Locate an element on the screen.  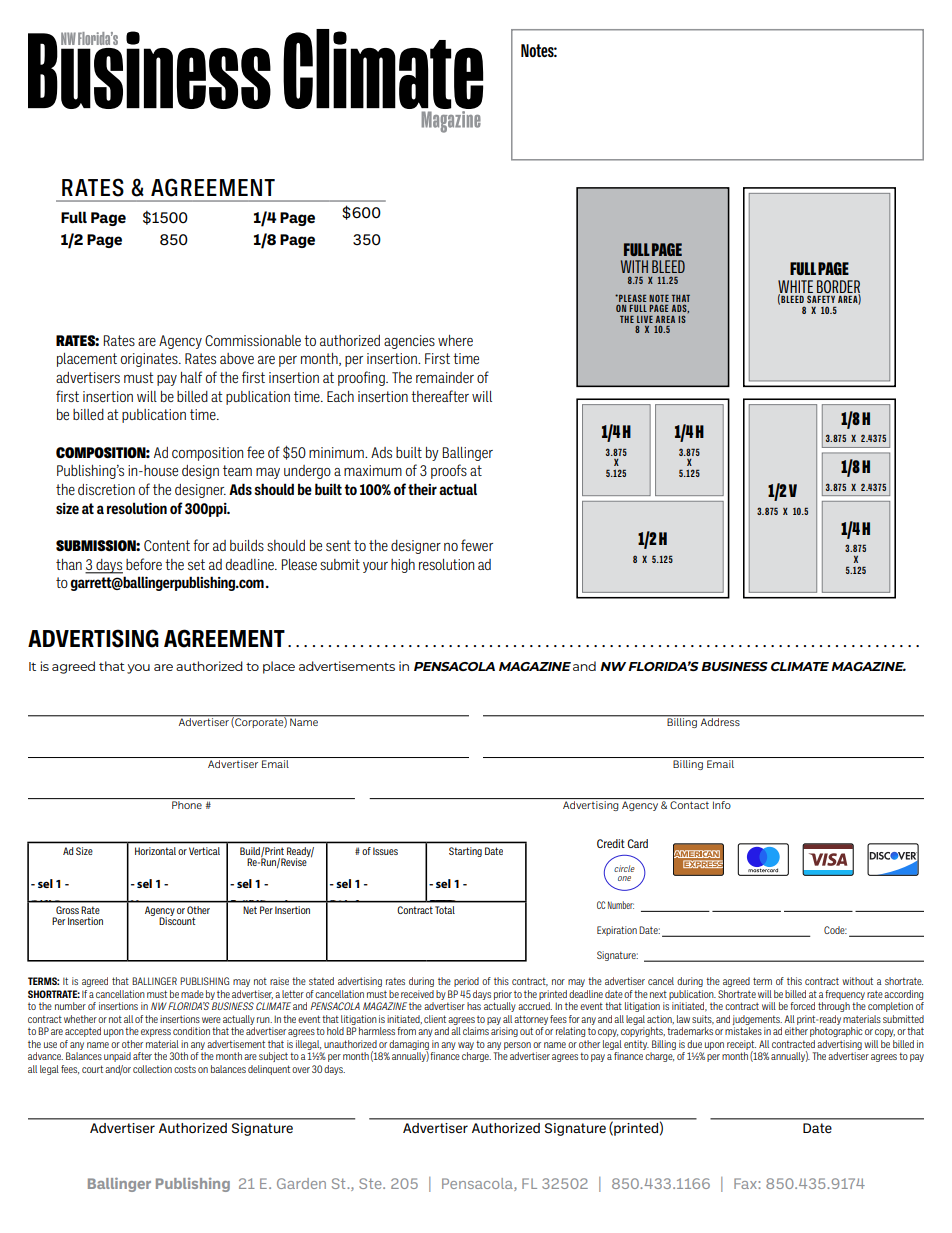
Ste is located at coordinates (371, 1183).
